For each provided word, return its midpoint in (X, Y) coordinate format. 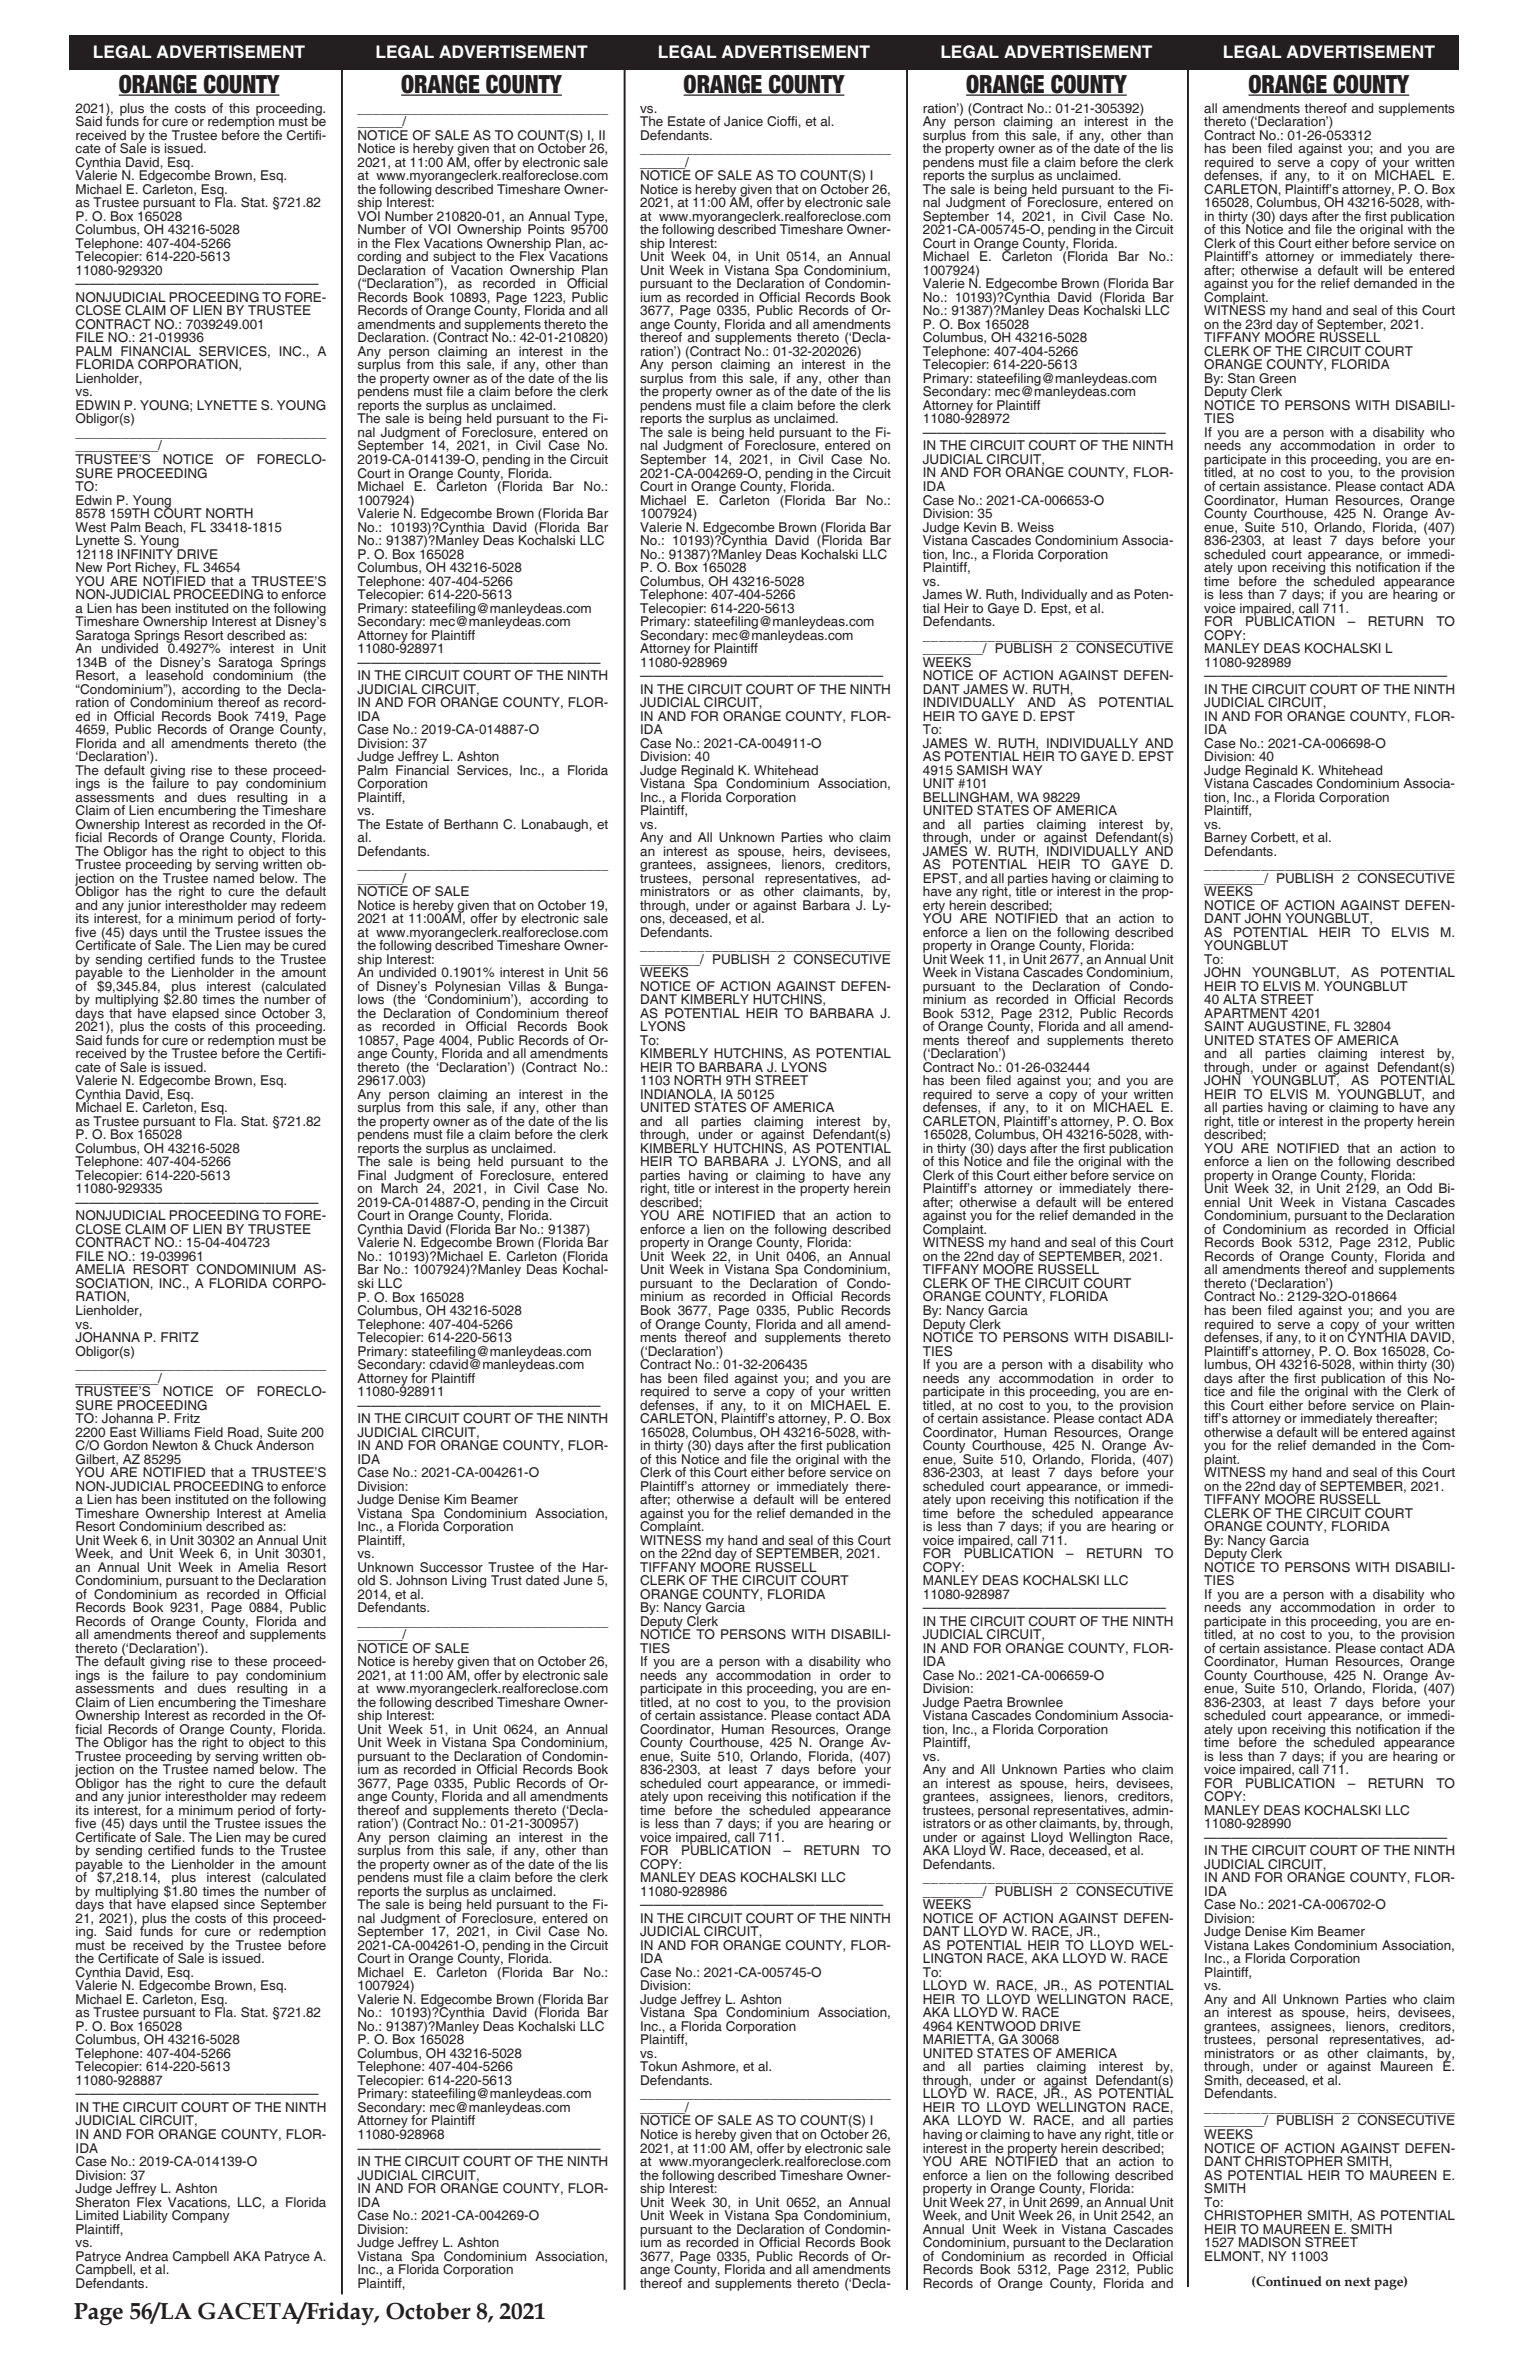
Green (1277, 378)
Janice (743, 121)
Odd (1419, 1188)
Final (372, 1175)
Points (546, 229)
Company (200, 2215)
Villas (524, 986)
